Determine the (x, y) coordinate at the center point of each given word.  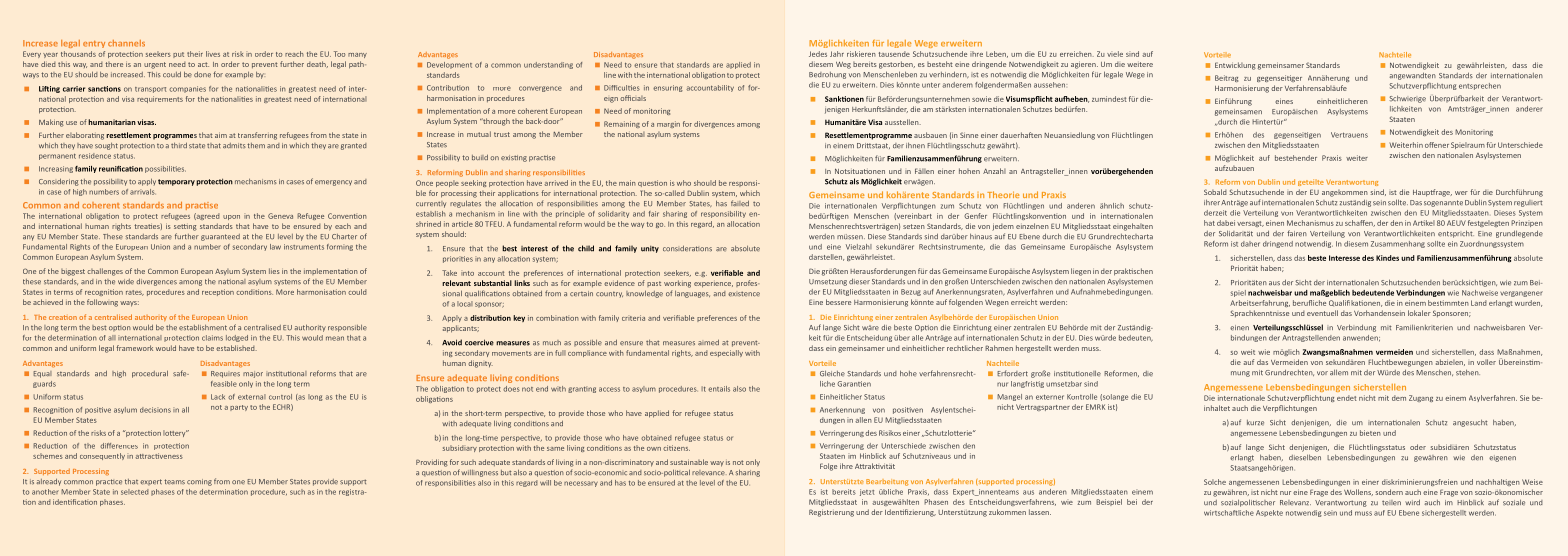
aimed (708, 342)
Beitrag (1226, 78)
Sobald (1215, 192)
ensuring (668, 88)
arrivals (142, 192)
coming (199, 482)
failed (740, 203)
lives (213, 54)
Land (1479, 303)
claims (212, 338)
